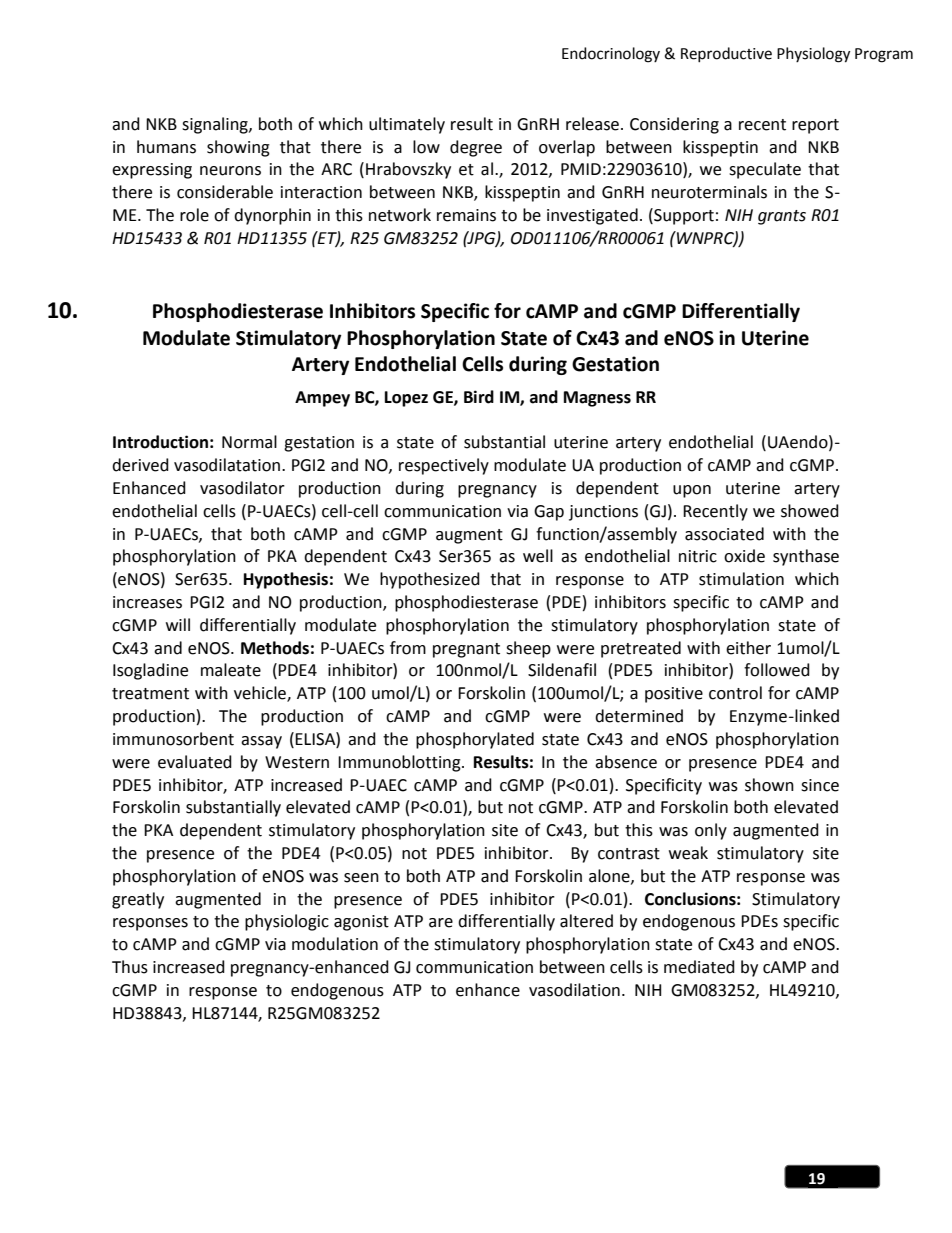 Image resolution: width=952 pixels, height=1233 pixels. What do you see at coordinates (594, 124) in the document?
I see `release` at bounding box center [594, 124].
